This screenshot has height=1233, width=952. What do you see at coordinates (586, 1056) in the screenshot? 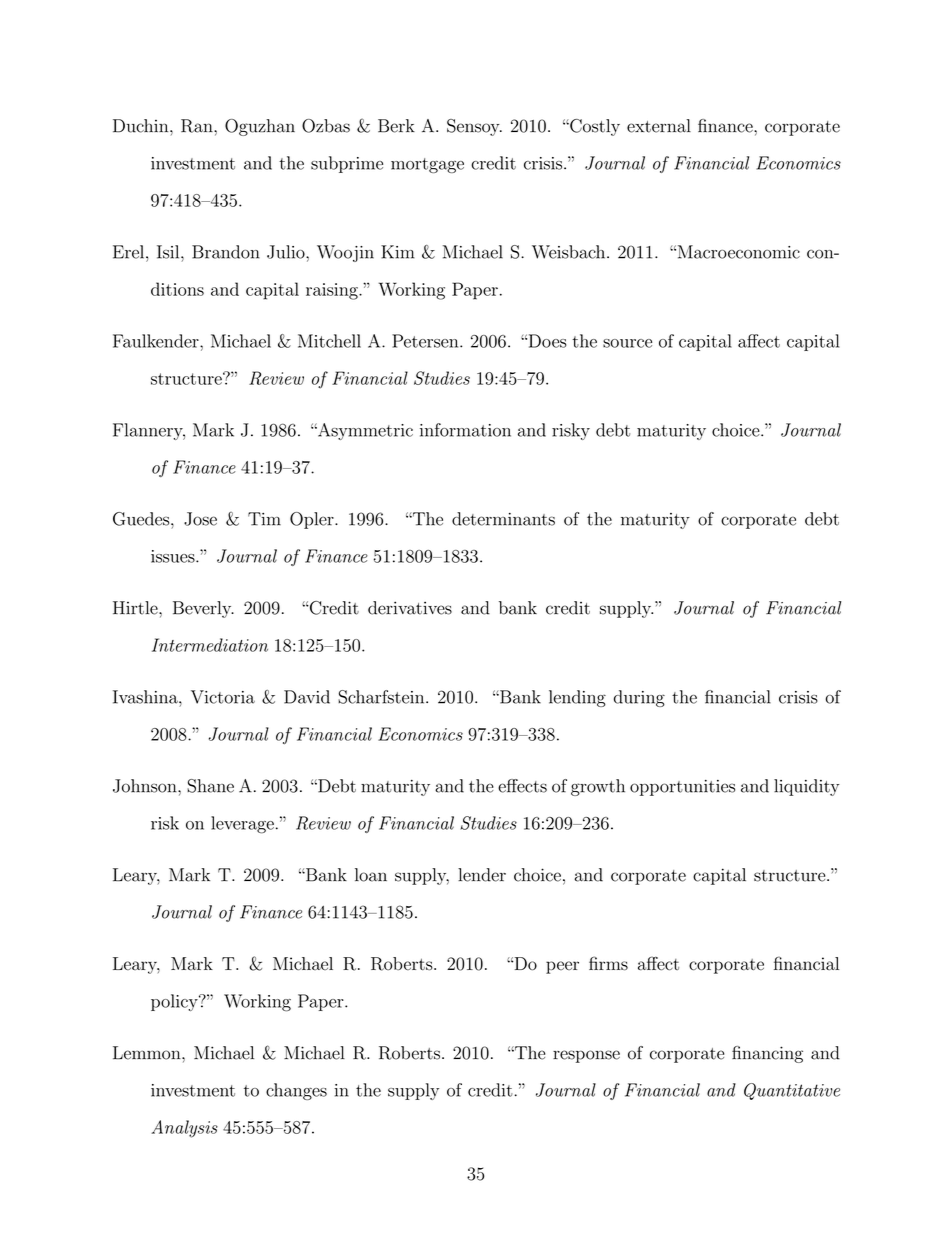
I see `response` at bounding box center [586, 1056].
